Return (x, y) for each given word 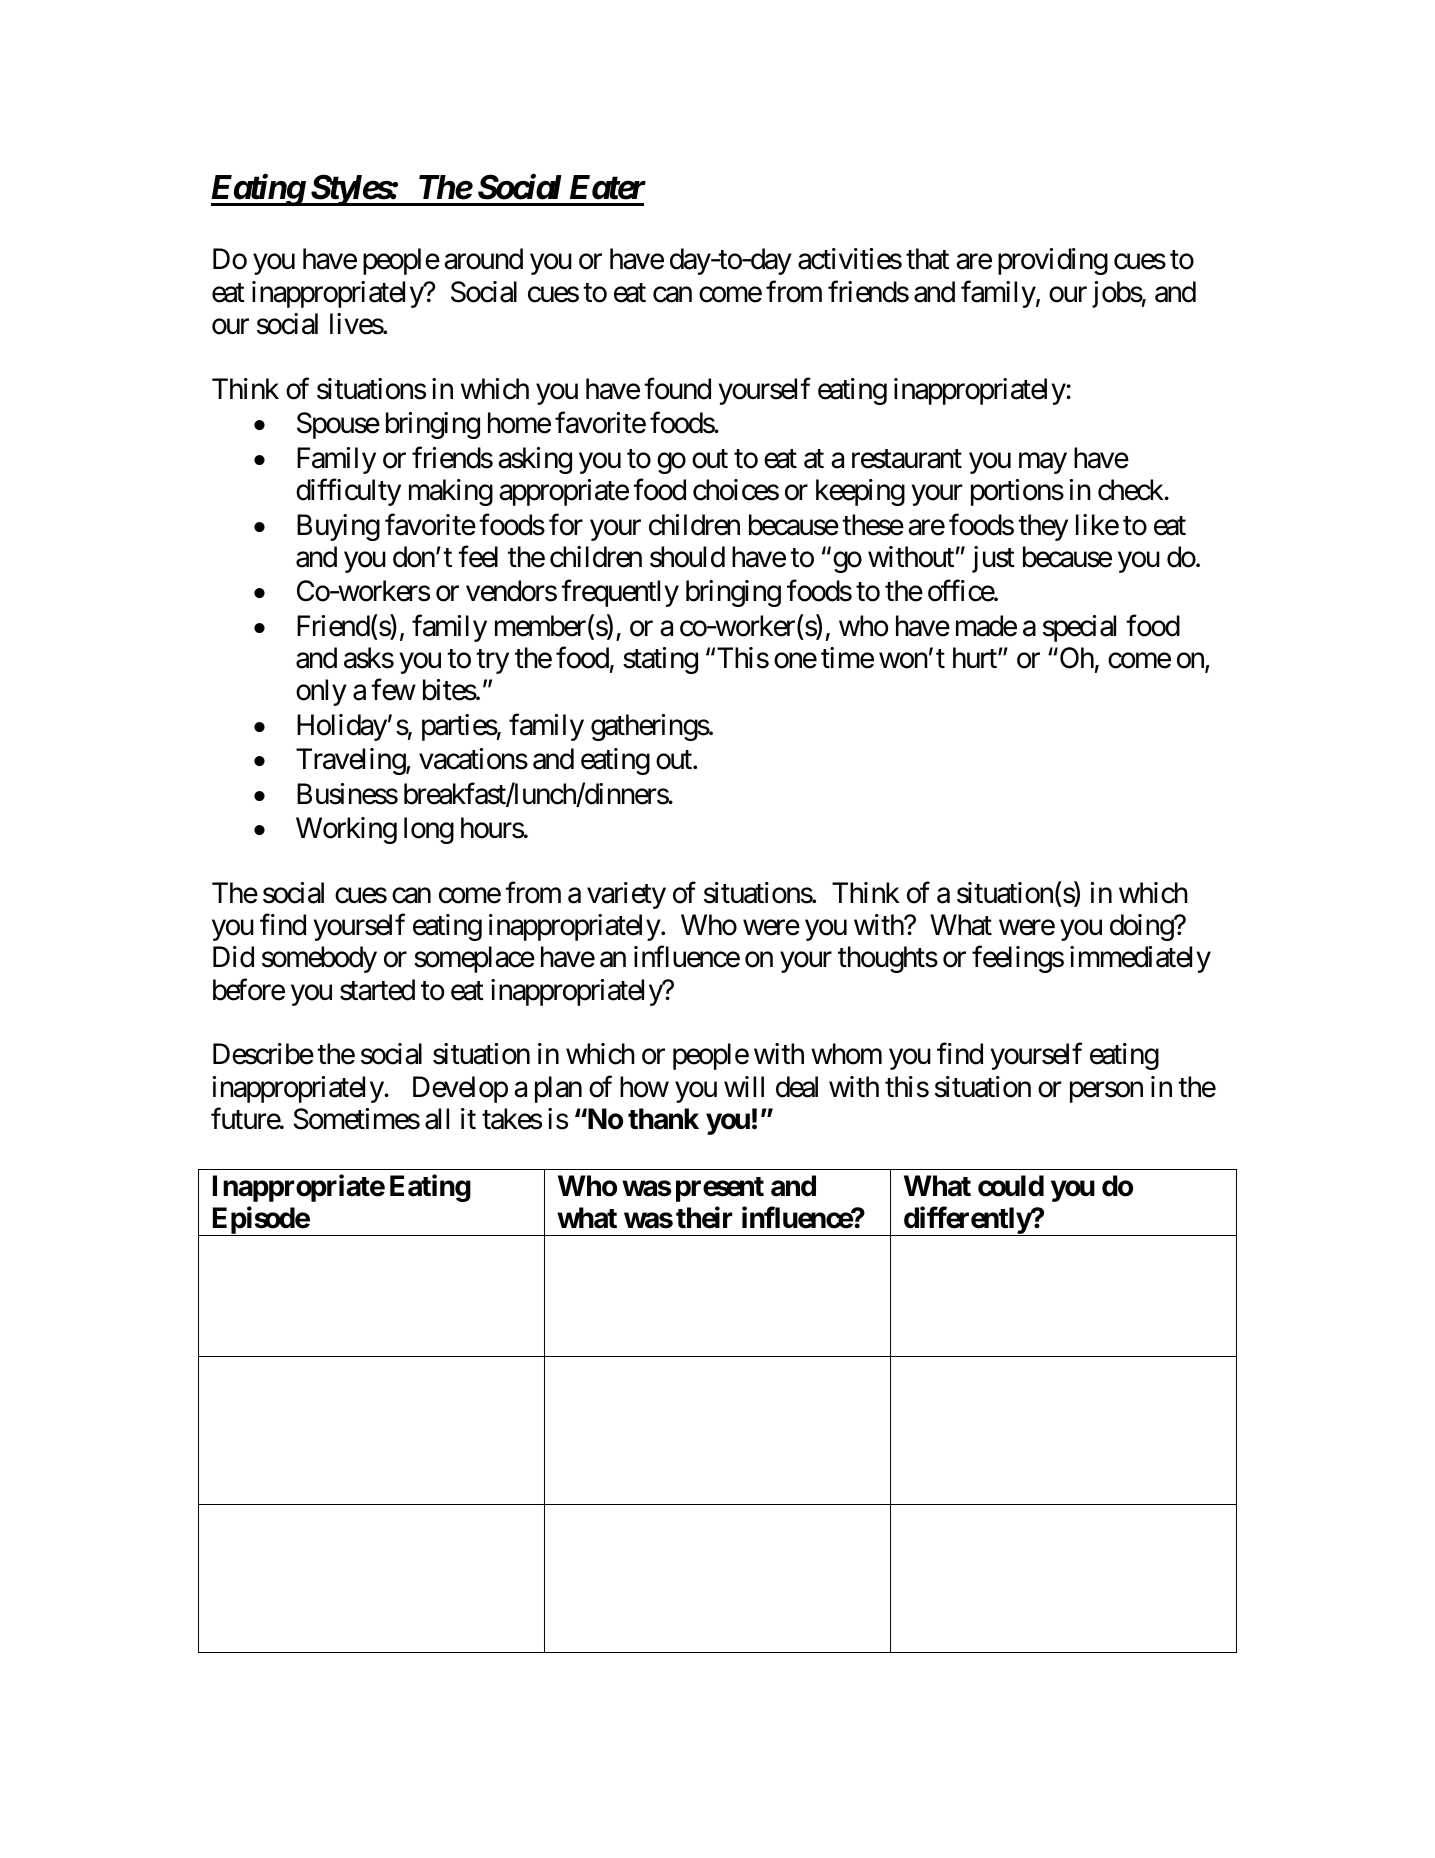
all (437, 1119)
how (644, 1087)
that (927, 259)
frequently (620, 593)
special (1079, 628)
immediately (1140, 959)
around (483, 259)
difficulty (348, 492)
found (677, 388)
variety (626, 895)
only (321, 692)
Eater (608, 187)
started (377, 990)
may (1043, 463)
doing (1142, 927)
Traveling (351, 761)
